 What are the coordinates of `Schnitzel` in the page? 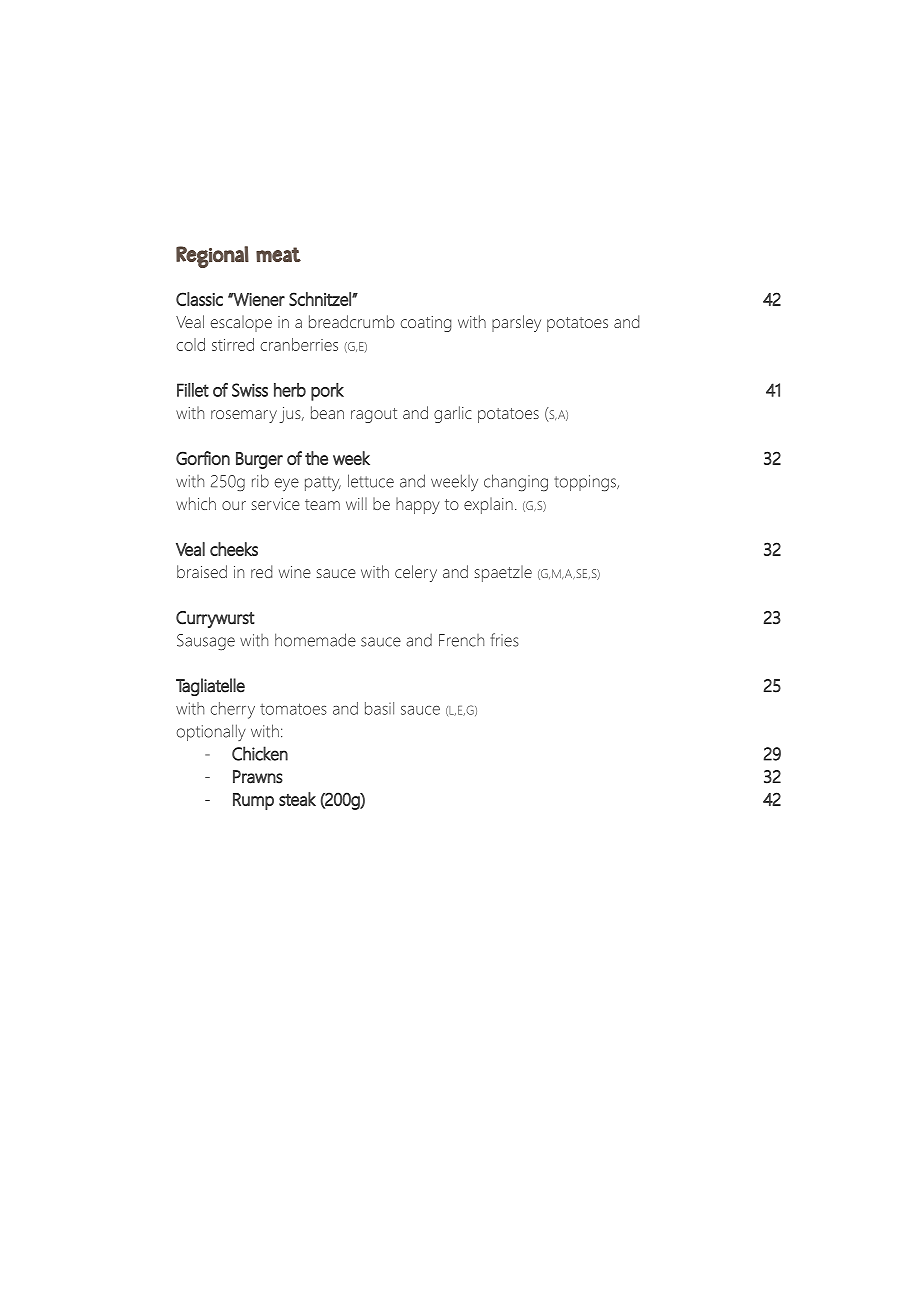 It's located at (321, 299).
